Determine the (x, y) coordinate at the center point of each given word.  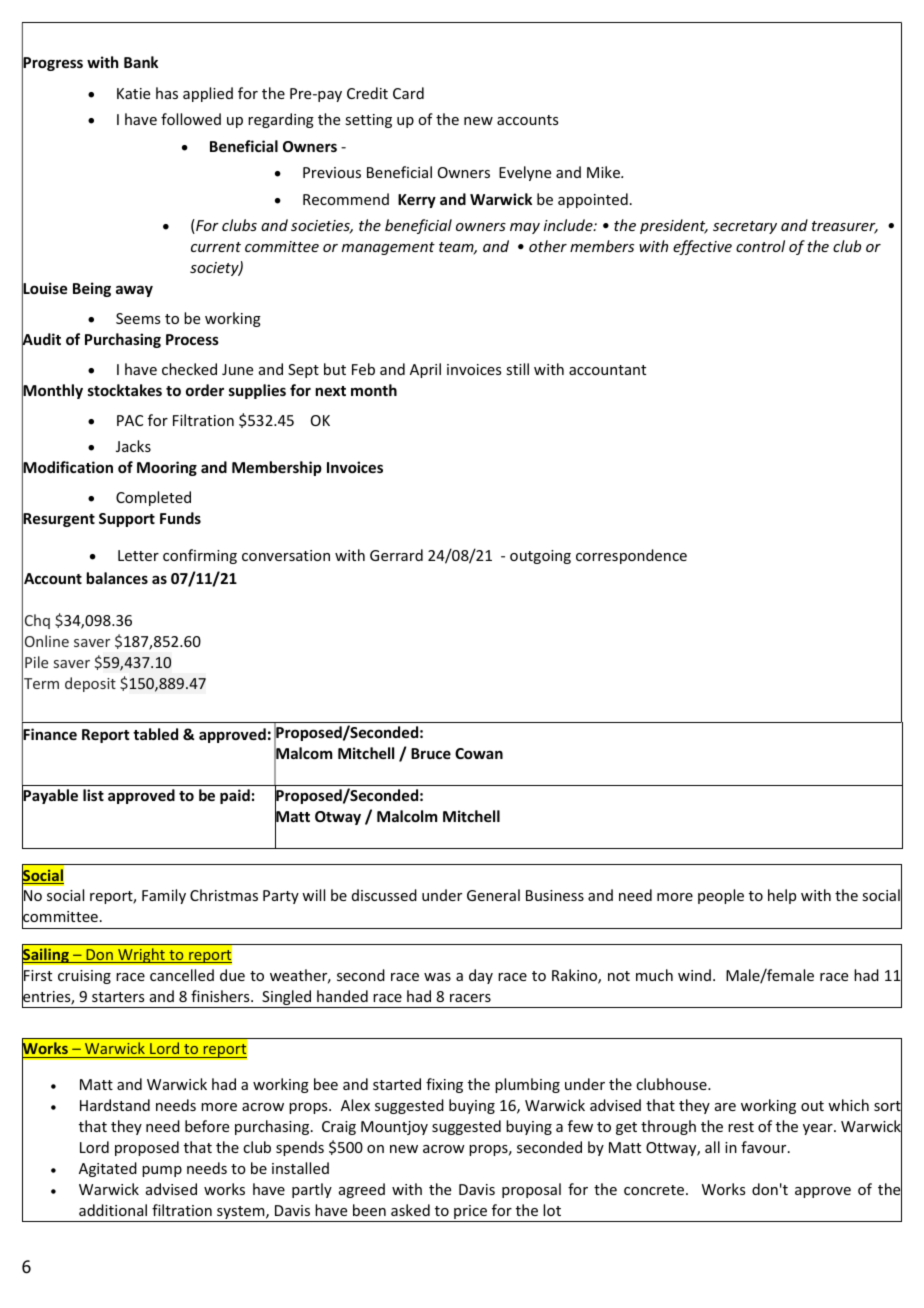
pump (162, 1171)
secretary (745, 227)
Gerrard (396, 555)
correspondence (631, 556)
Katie (133, 93)
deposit (90, 684)
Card (408, 93)
